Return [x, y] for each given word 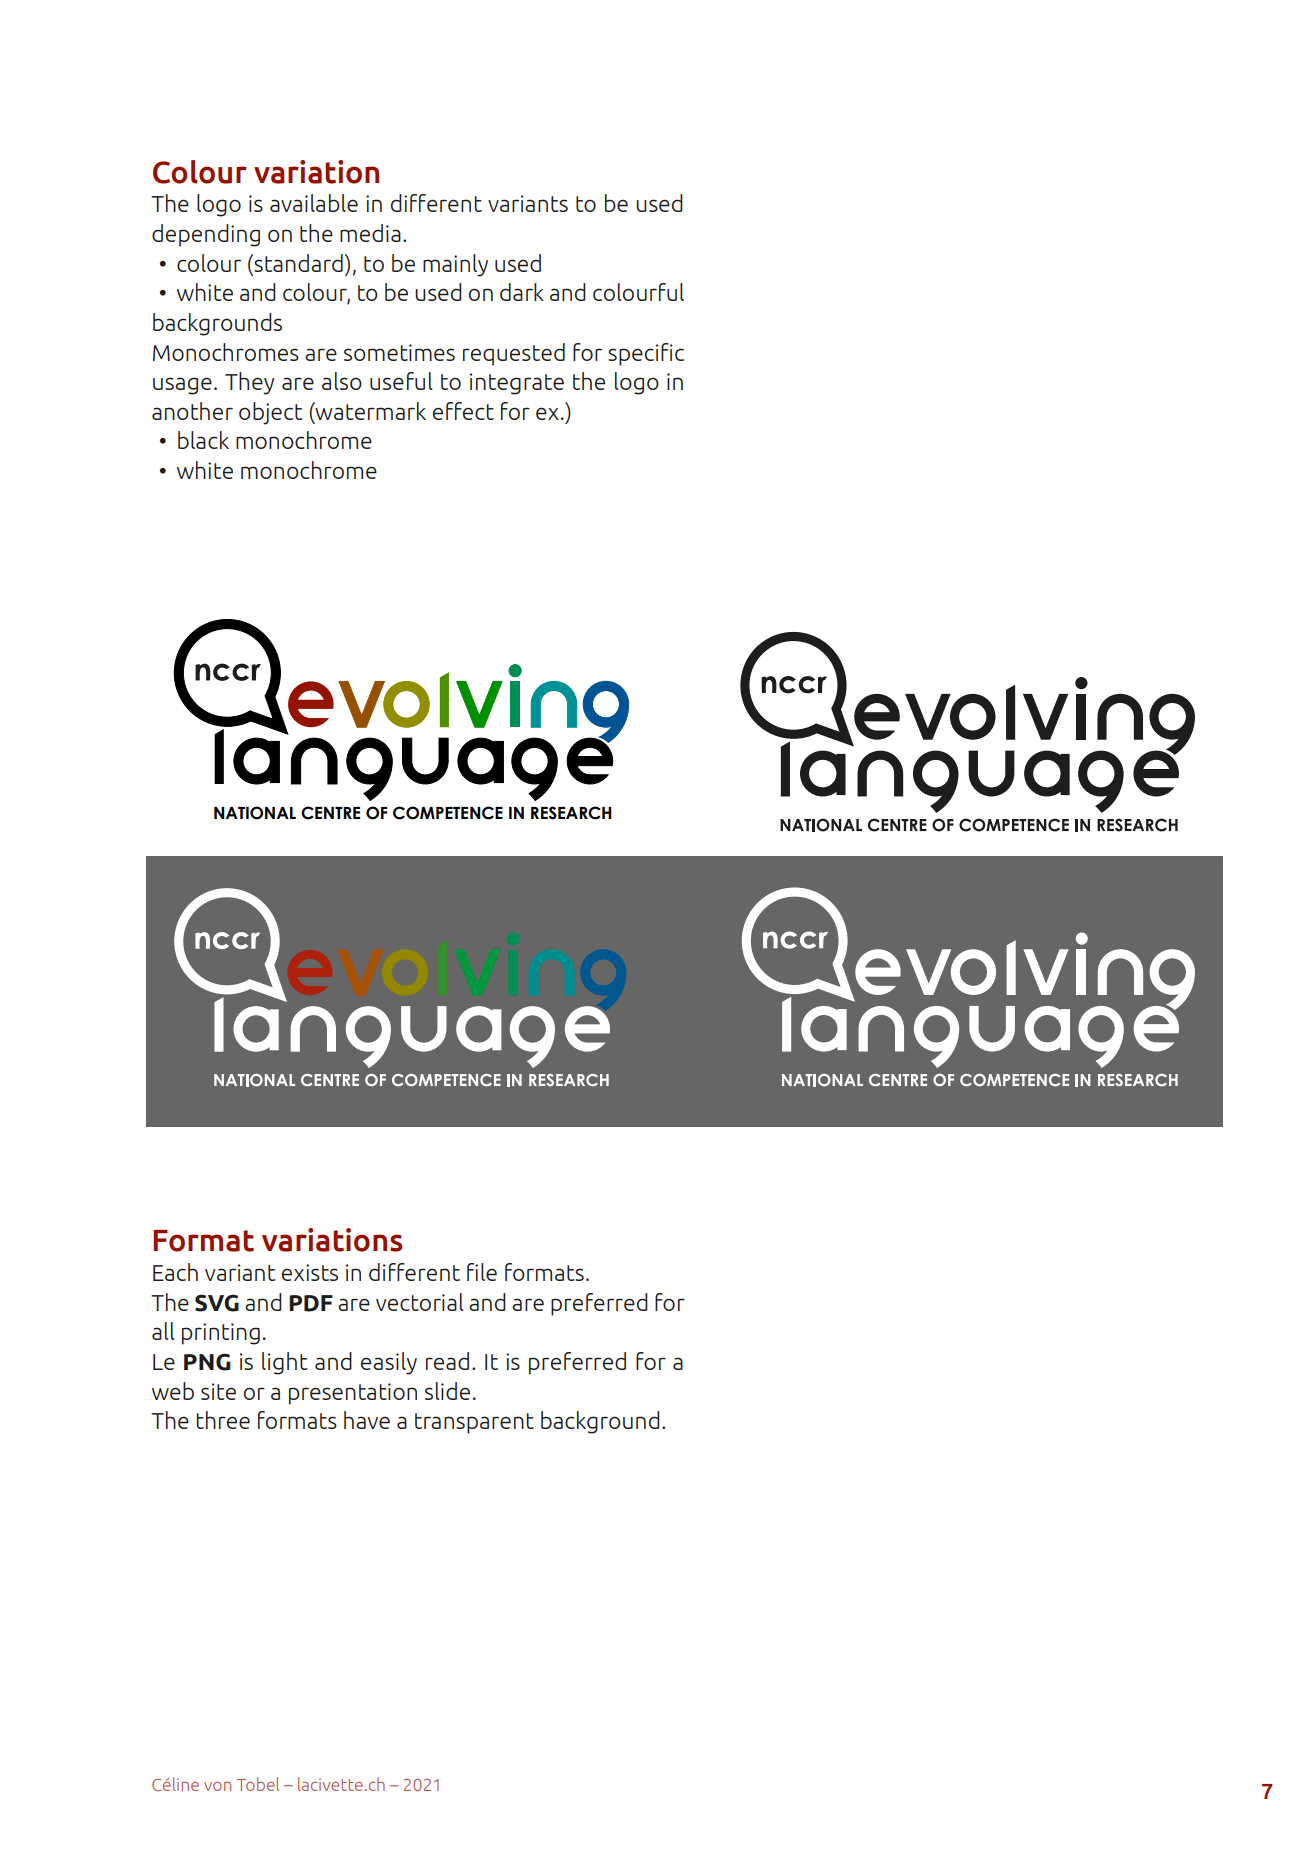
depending [206, 235]
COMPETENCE [448, 813]
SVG [217, 1303]
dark [522, 292]
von [217, 1786]
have [367, 1420]
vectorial [419, 1302]
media [370, 233]
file [482, 1272]
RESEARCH [571, 813]
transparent [474, 1423]
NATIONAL [255, 813]
